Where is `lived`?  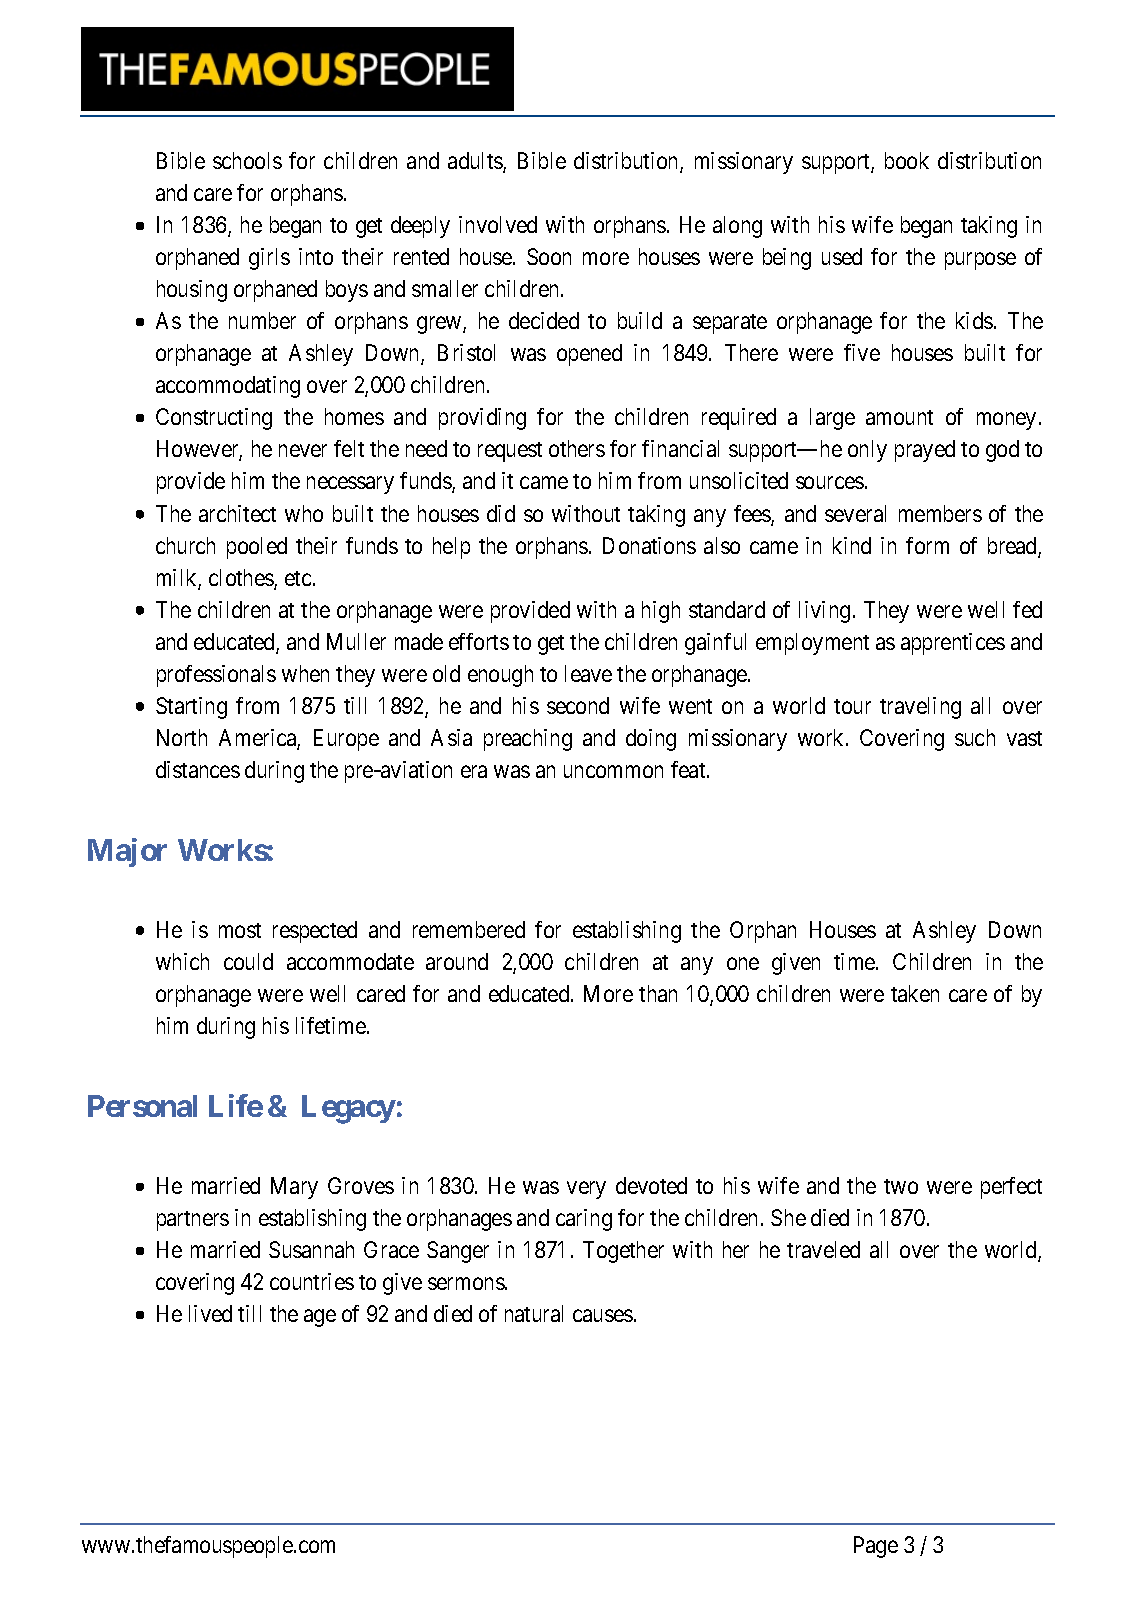 lived is located at coordinates (210, 1313).
